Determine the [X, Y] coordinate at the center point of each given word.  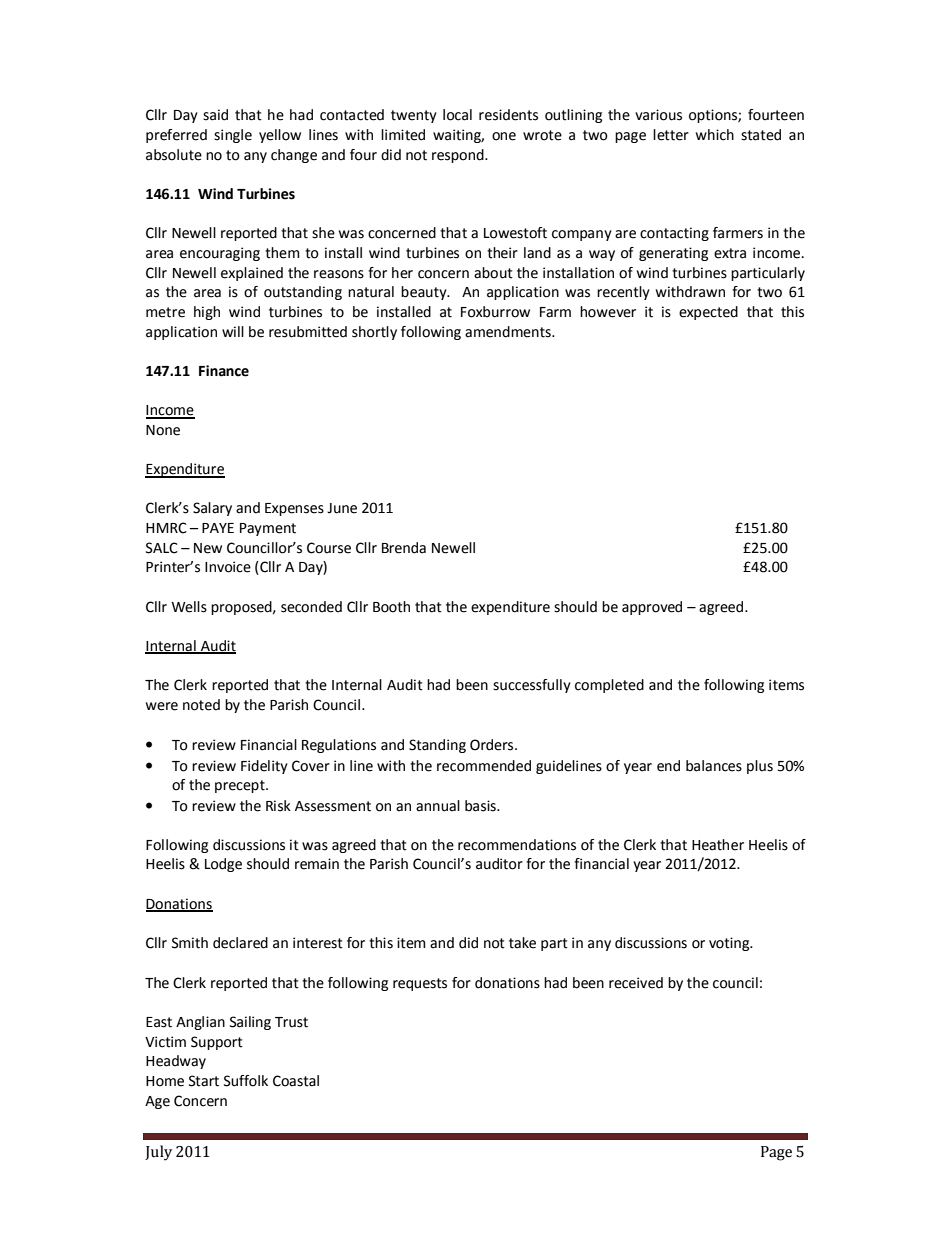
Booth [391, 607]
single [233, 136]
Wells [189, 607]
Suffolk [246, 1081]
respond [459, 156]
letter [671, 135]
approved [652, 608]
